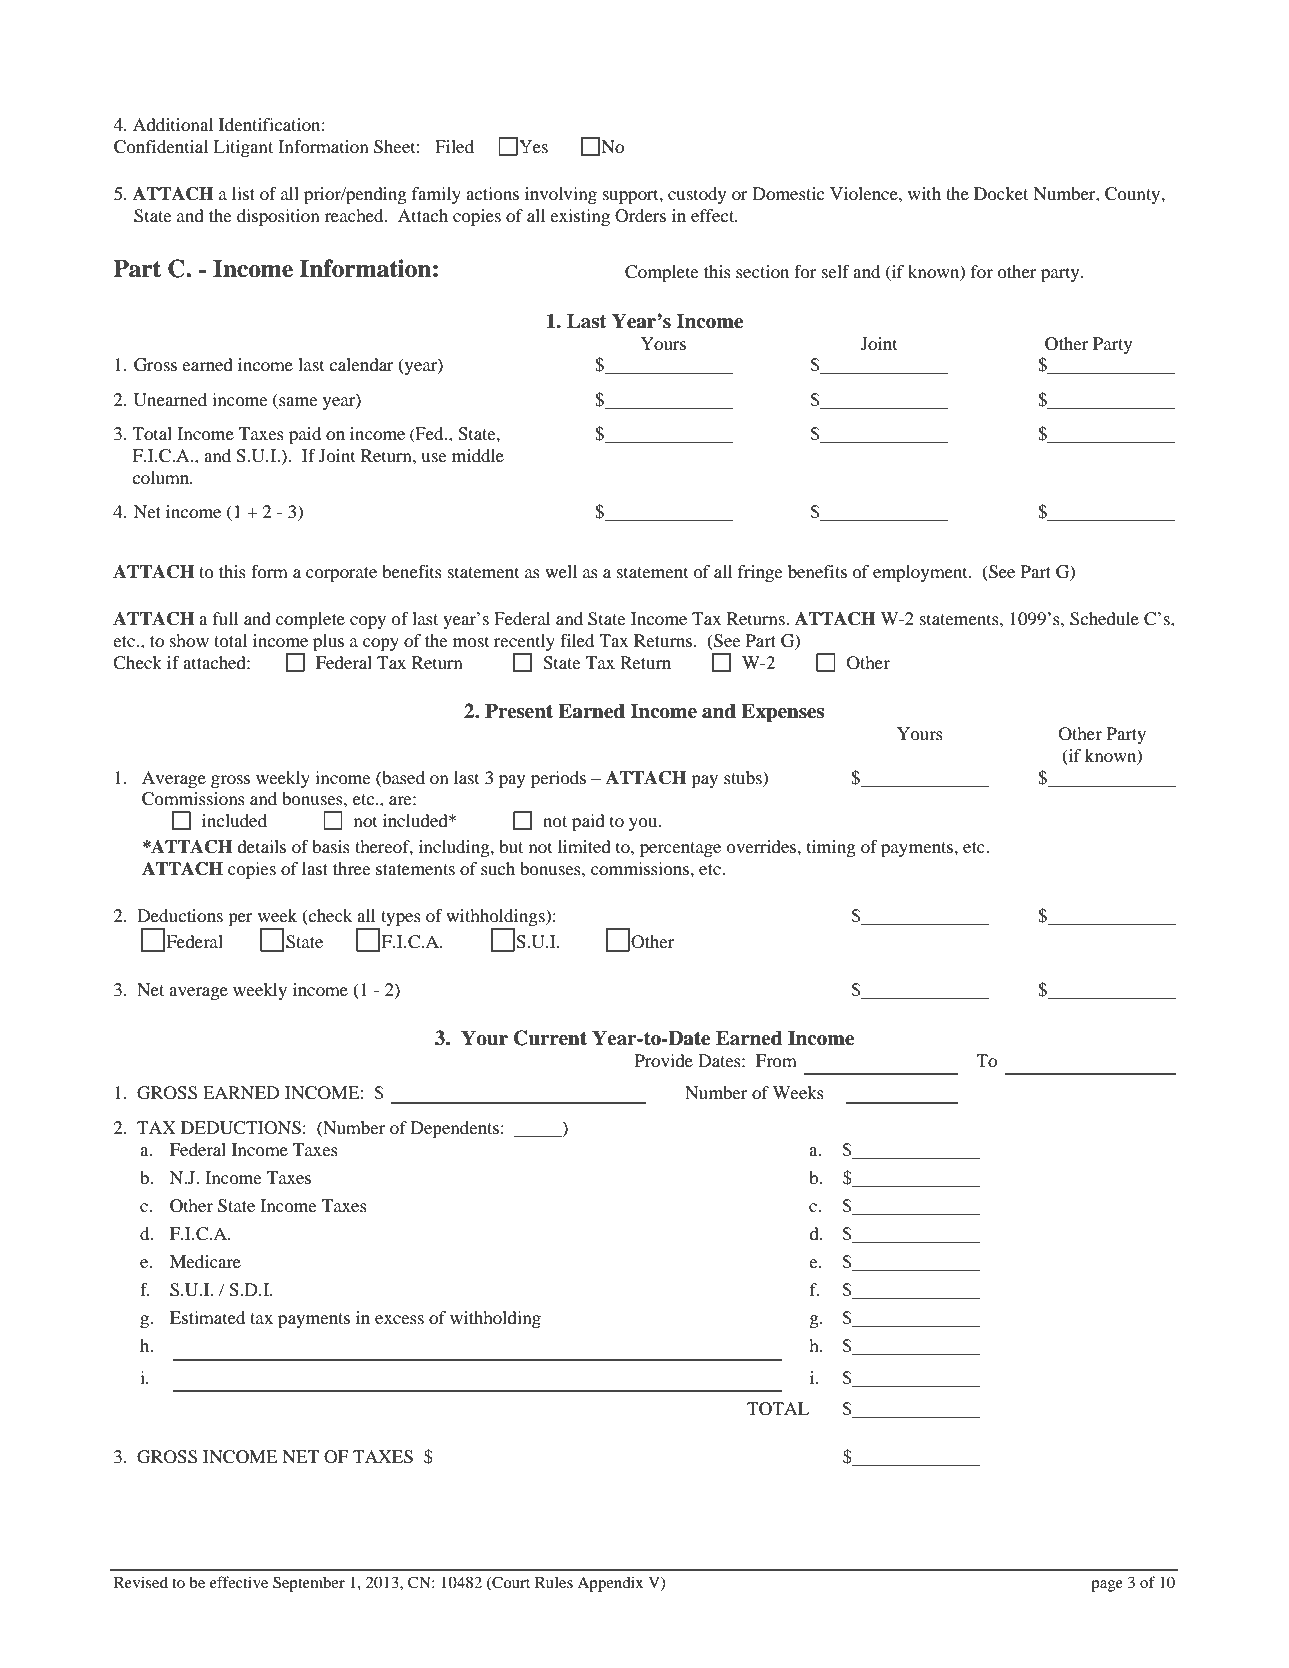 The width and height of the screenshot is (1289, 1668). Describe the element at coordinates (680, 849) in the screenshot. I see `percentage` at that location.
